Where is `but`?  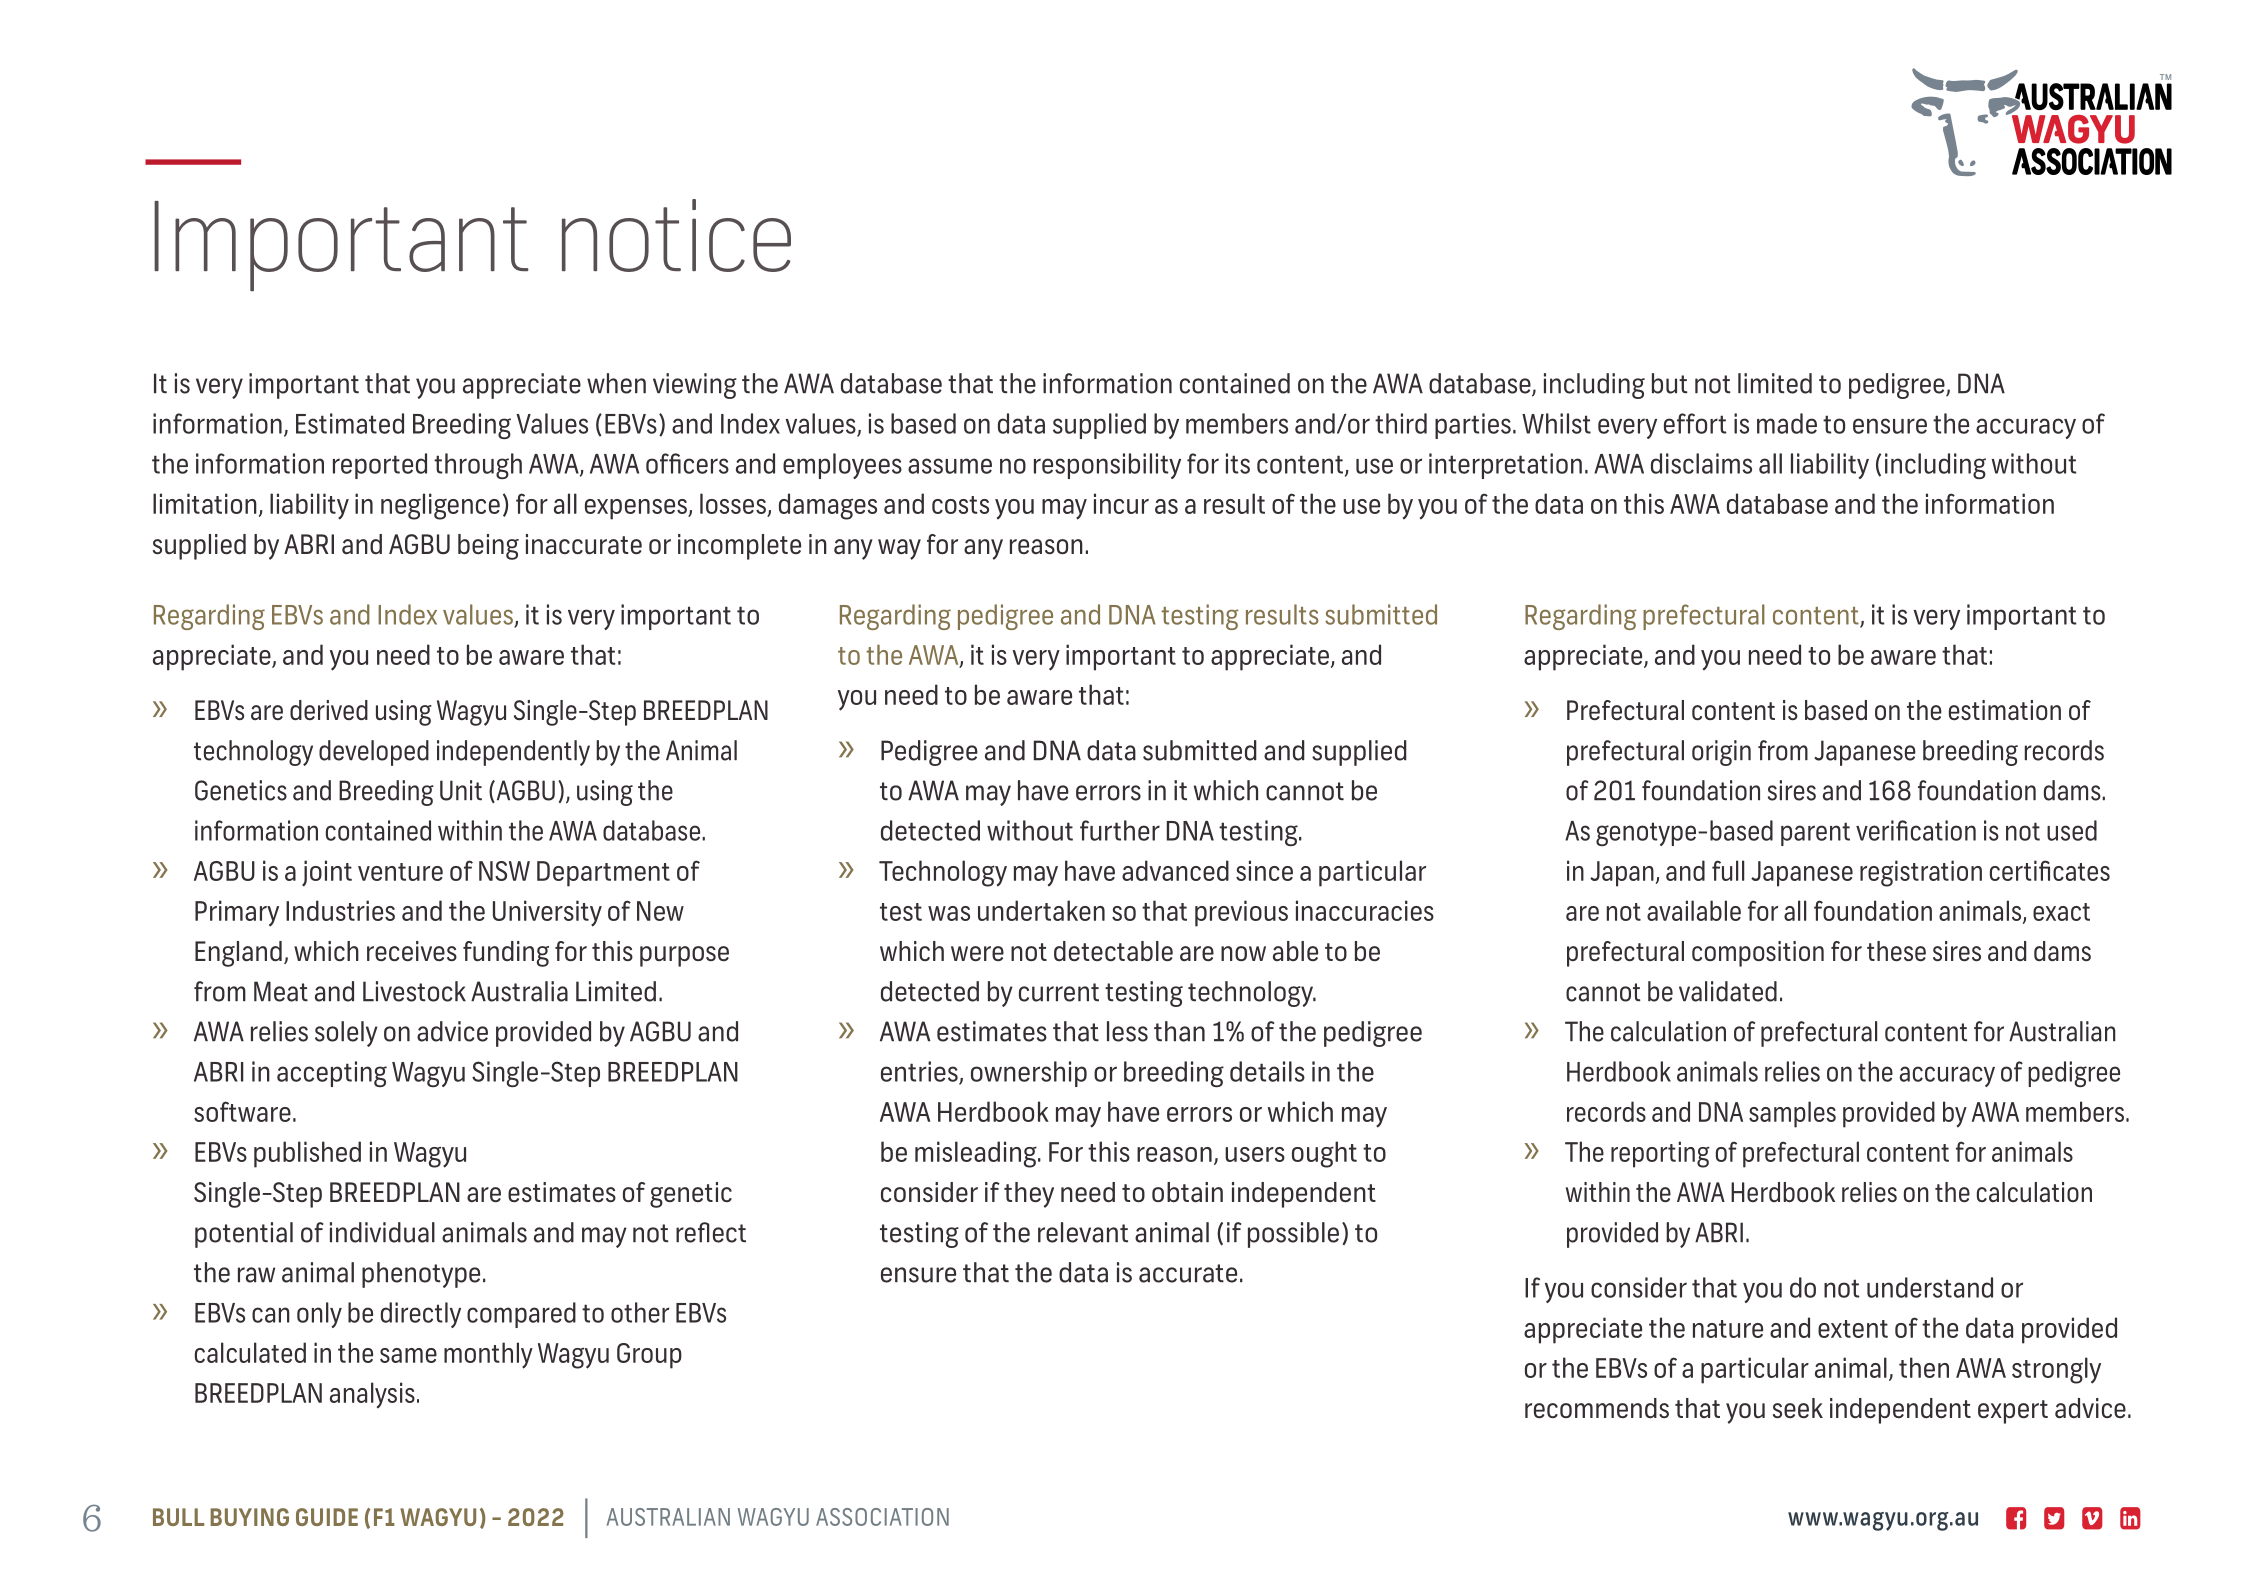
but is located at coordinates (1670, 383).
